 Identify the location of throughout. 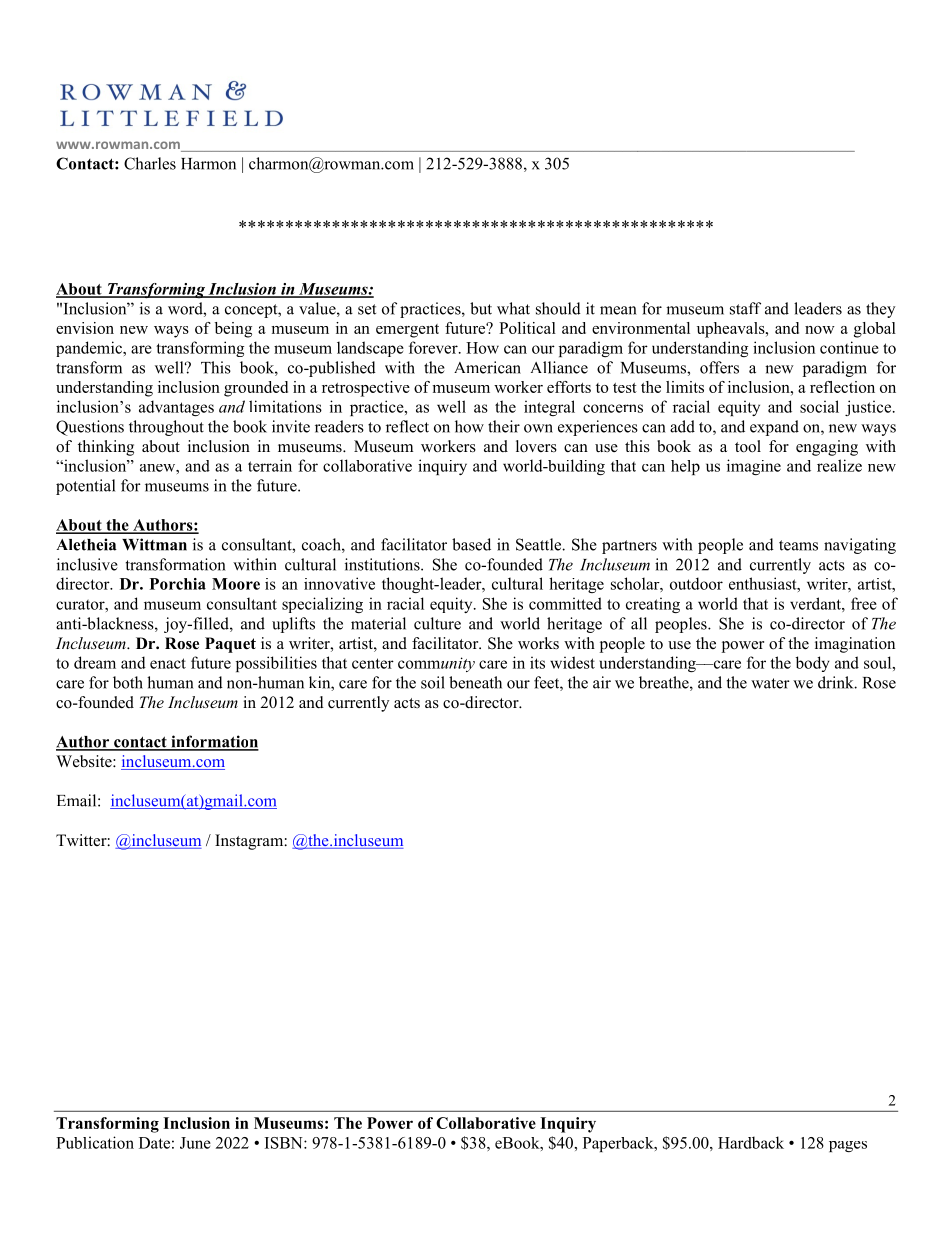
(166, 428).
